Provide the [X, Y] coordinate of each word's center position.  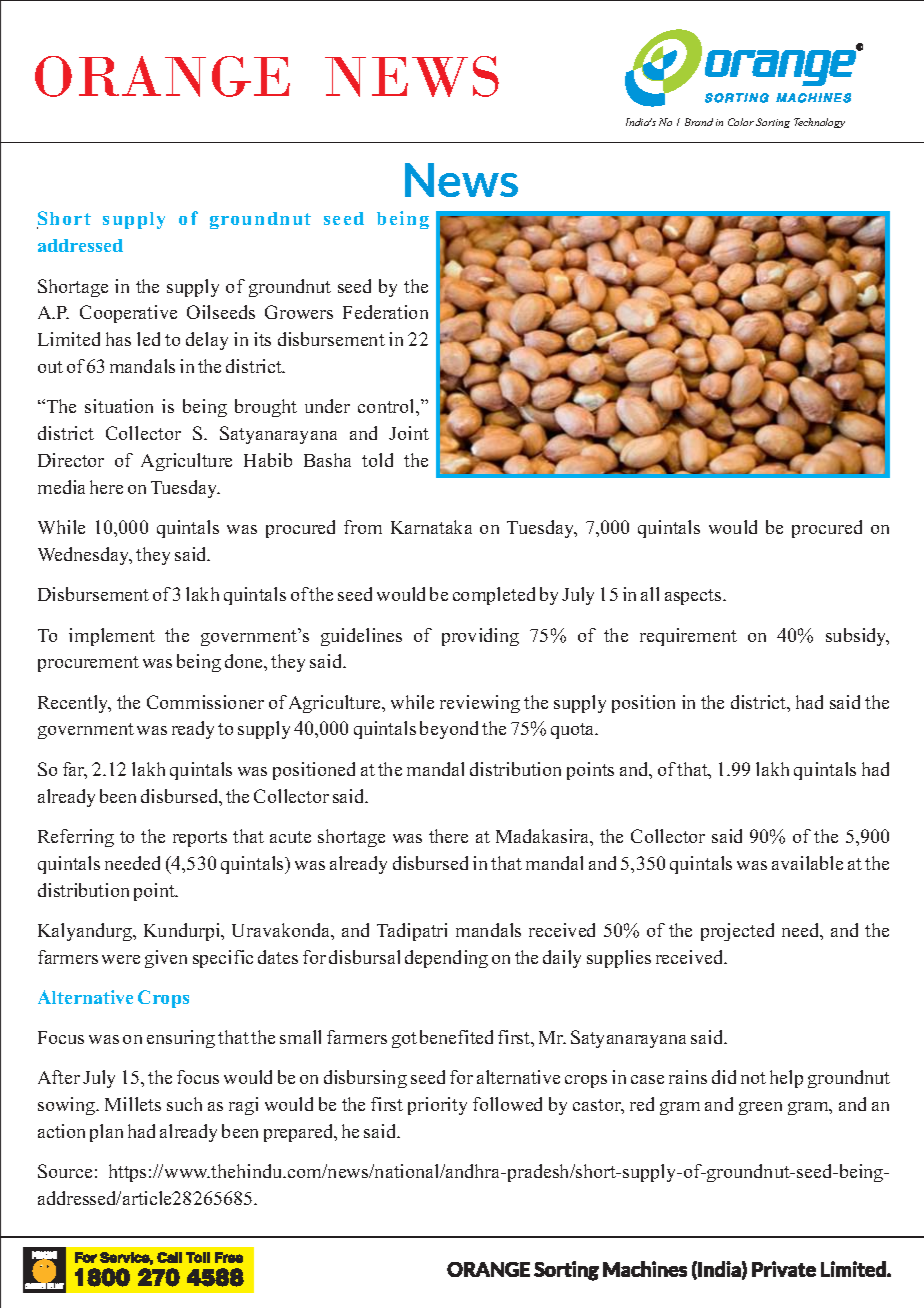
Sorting [773, 123]
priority [437, 1106]
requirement [688, 637]
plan [106, 1133]
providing [480, 637]
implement [112, 637]
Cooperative [128, 314]
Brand [699, 122]
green [760, 1108]
